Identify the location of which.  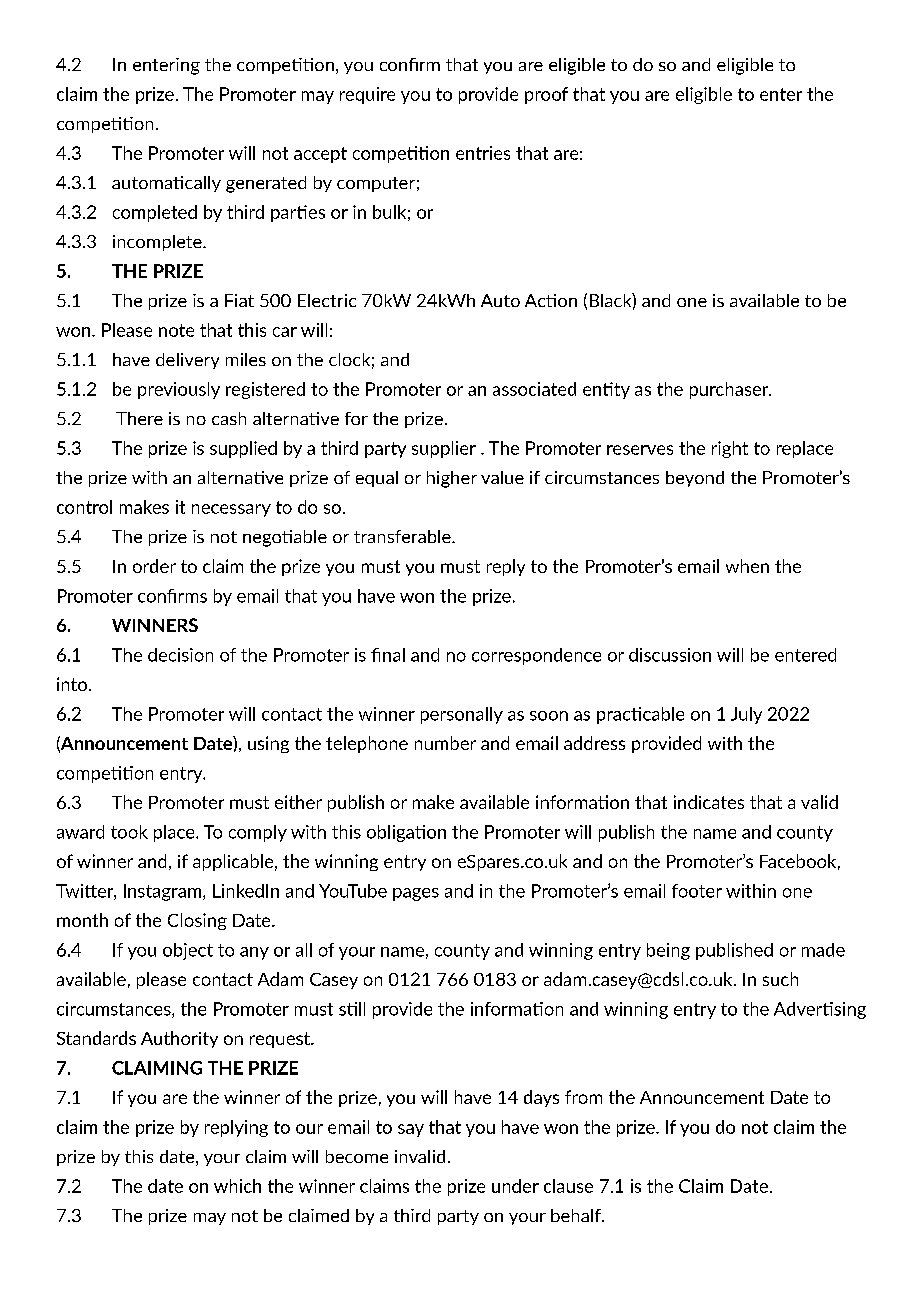
(237, 1186).
